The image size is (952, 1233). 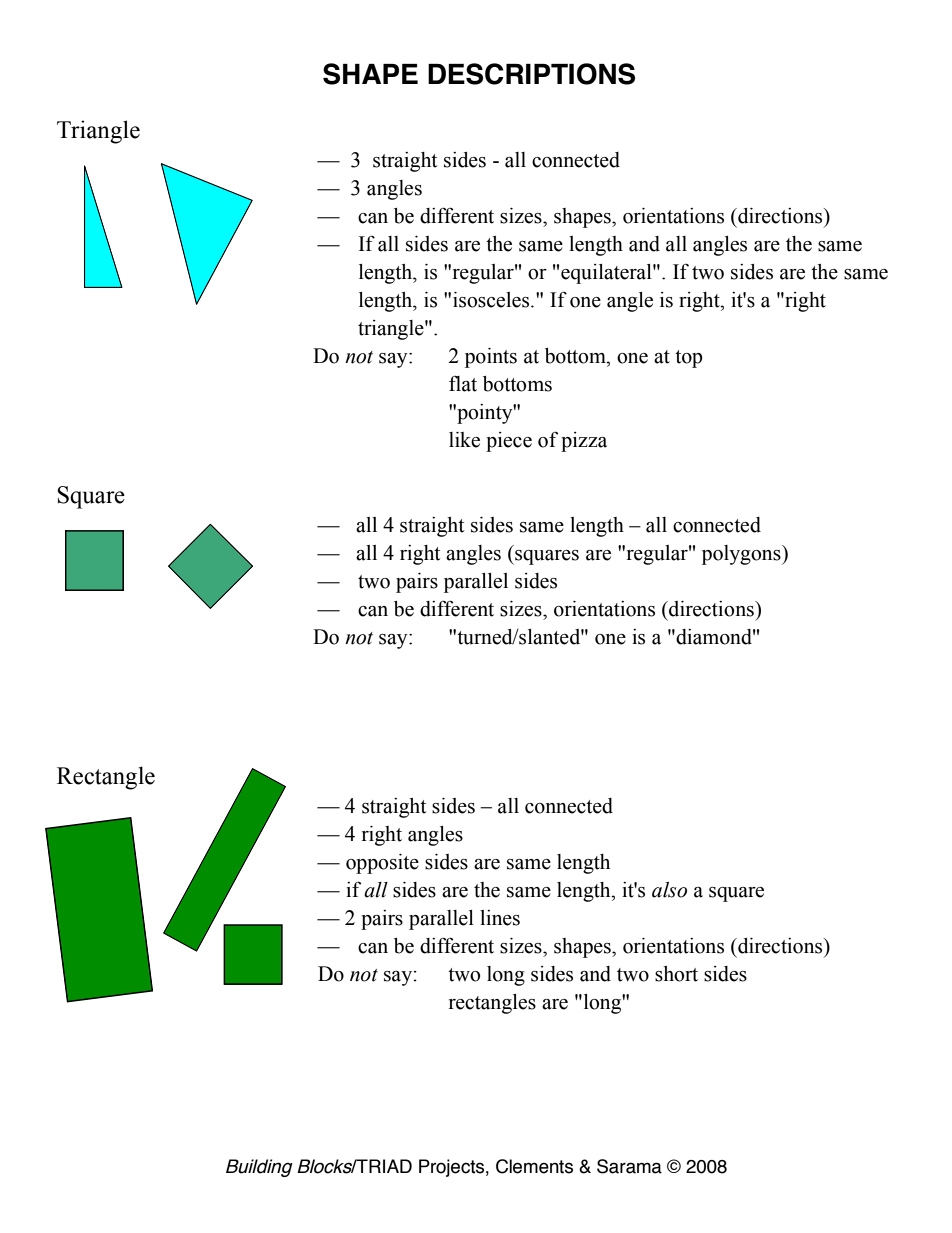 I want to click on polygons, so click(x=742, y=555).
